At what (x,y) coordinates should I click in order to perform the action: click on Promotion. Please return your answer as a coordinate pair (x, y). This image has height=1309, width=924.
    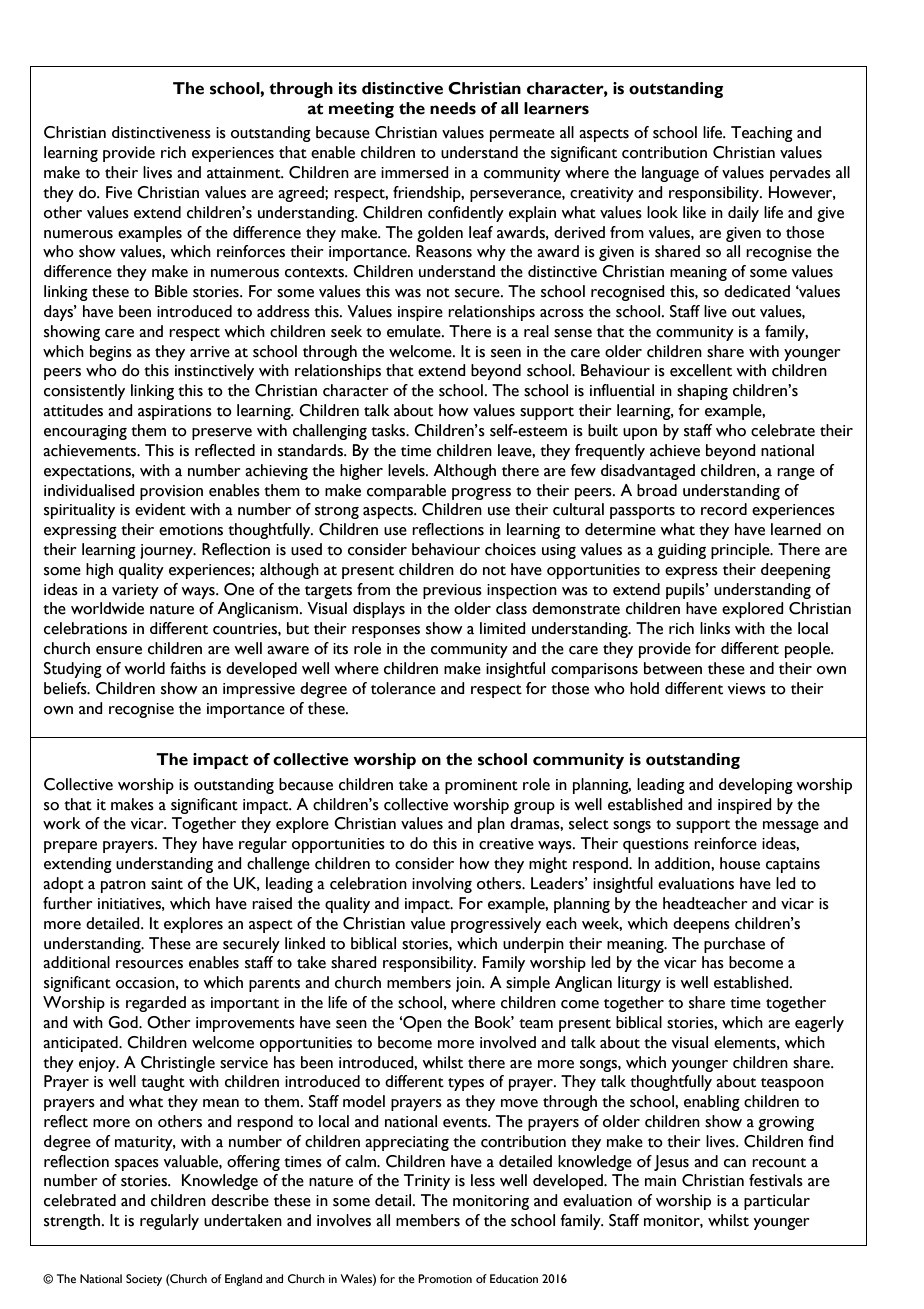
    Looking at the image, I should click on (445, 1278).
